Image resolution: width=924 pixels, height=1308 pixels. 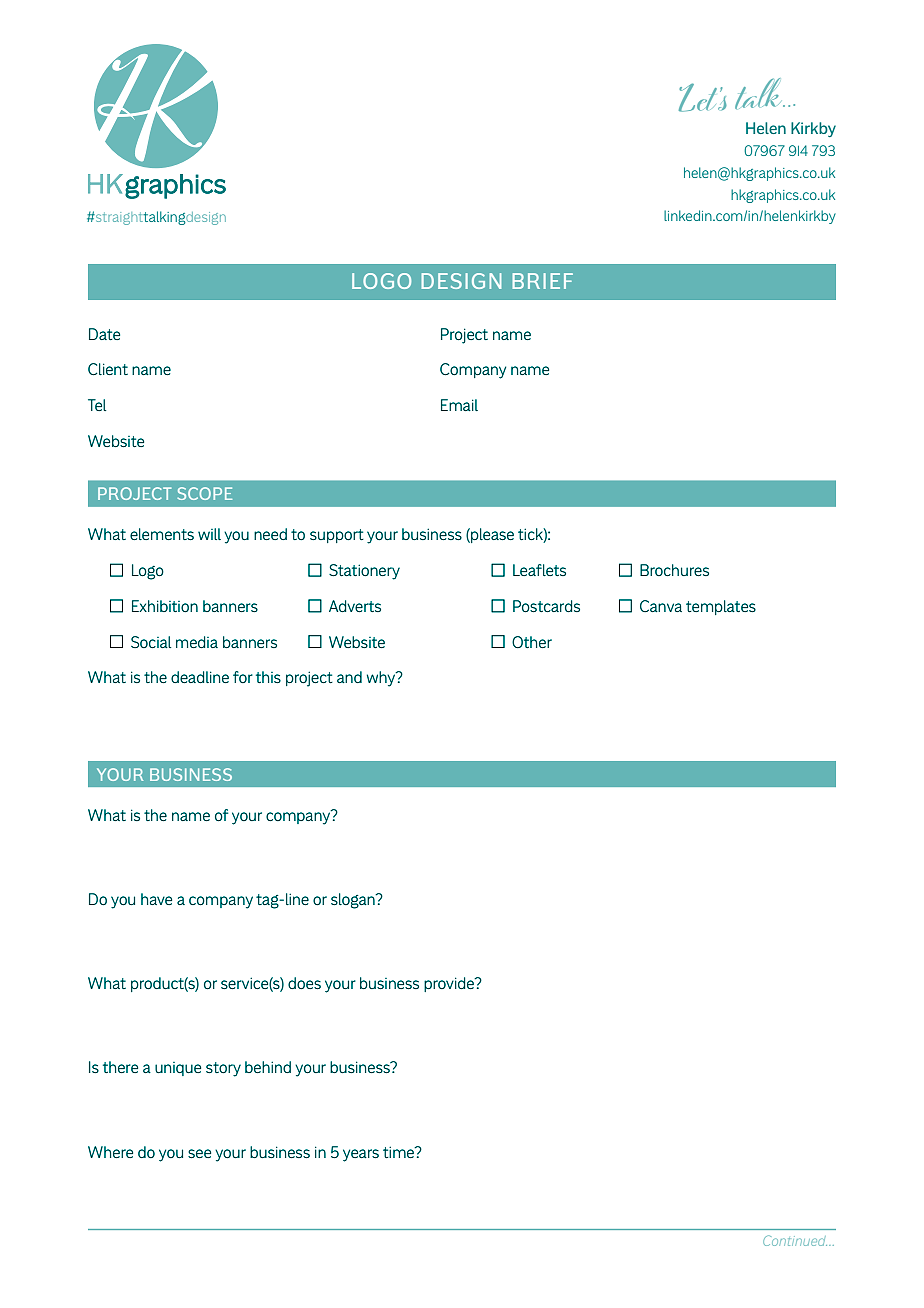 What do you see at coordinates (795, 1240) in the screenshot?
I see `Continued` at bounding box center [795, 1240].
